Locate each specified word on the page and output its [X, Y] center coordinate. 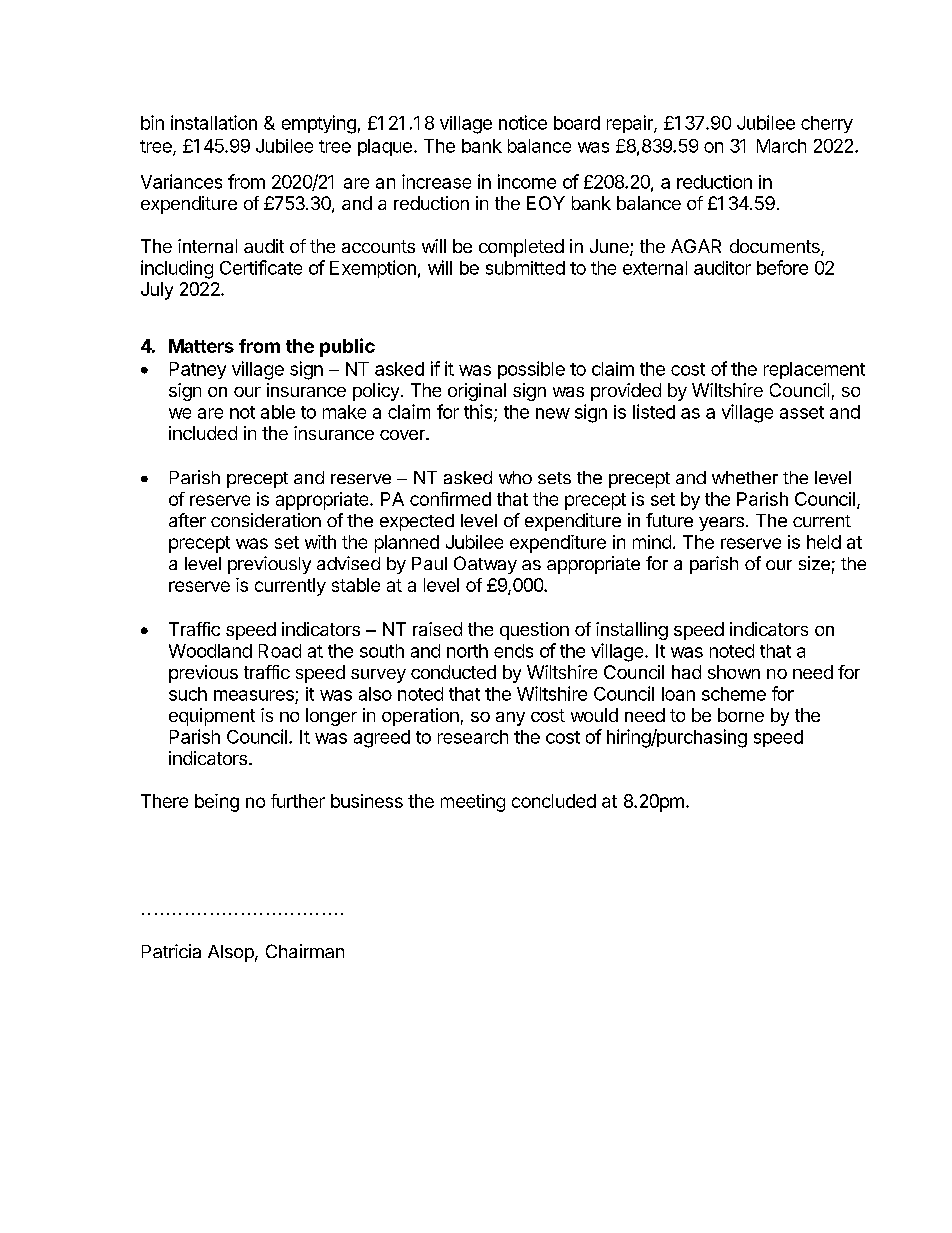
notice [523, 122]
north [467, 651]
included [203, 433]
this [479, 412]
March [781, 146]
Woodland [210, 651]
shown [734, 672]
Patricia [171, 951]
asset [802, 412]
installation [214, 122]
